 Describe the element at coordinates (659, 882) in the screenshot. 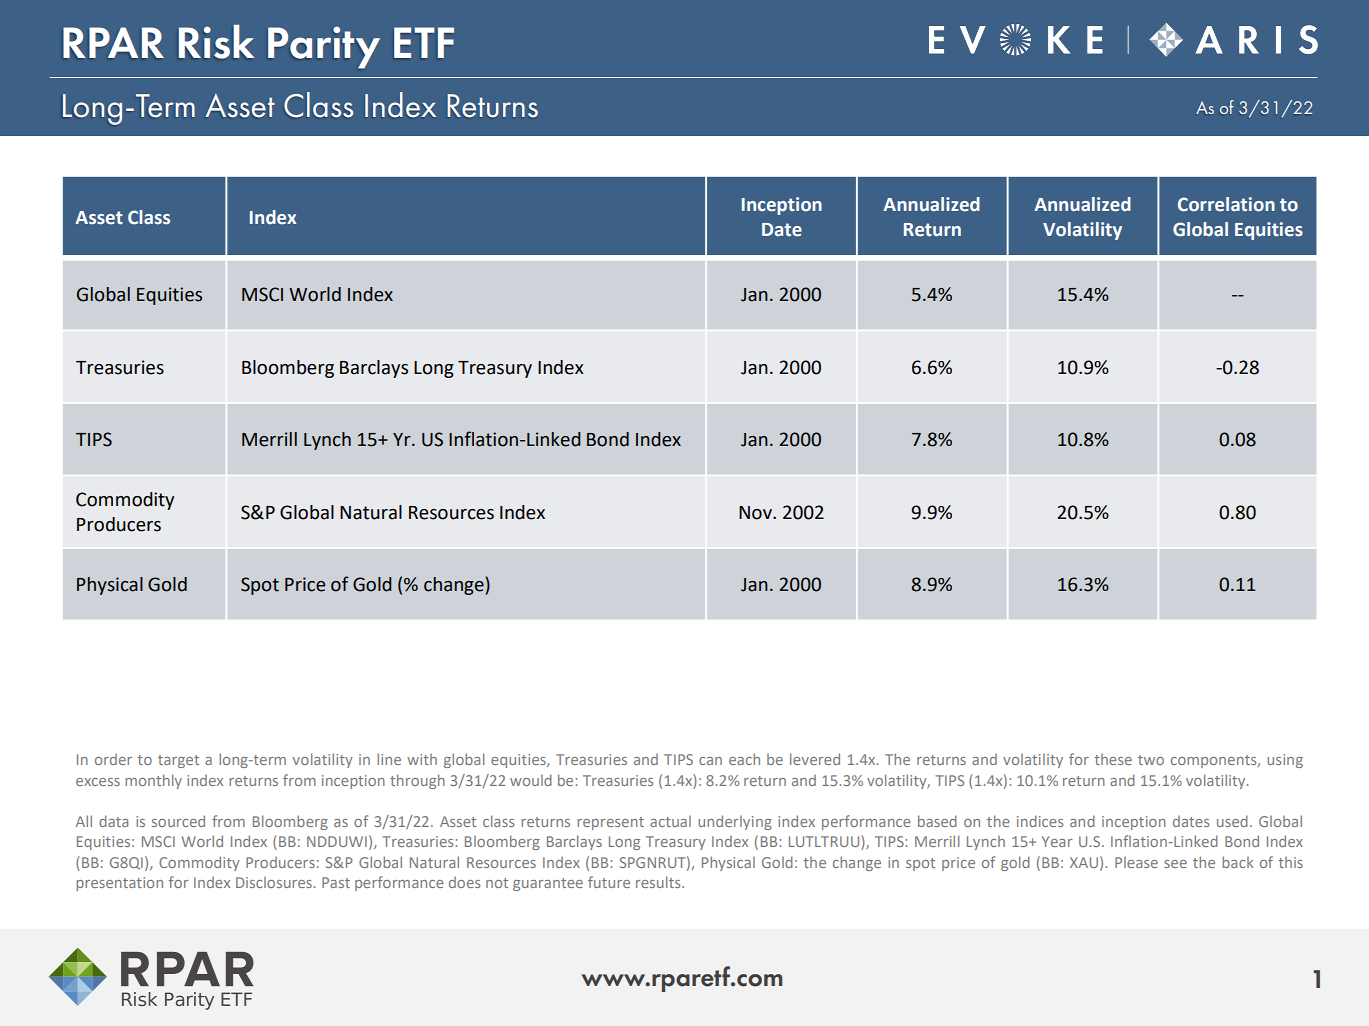

I see `results` at that location.
